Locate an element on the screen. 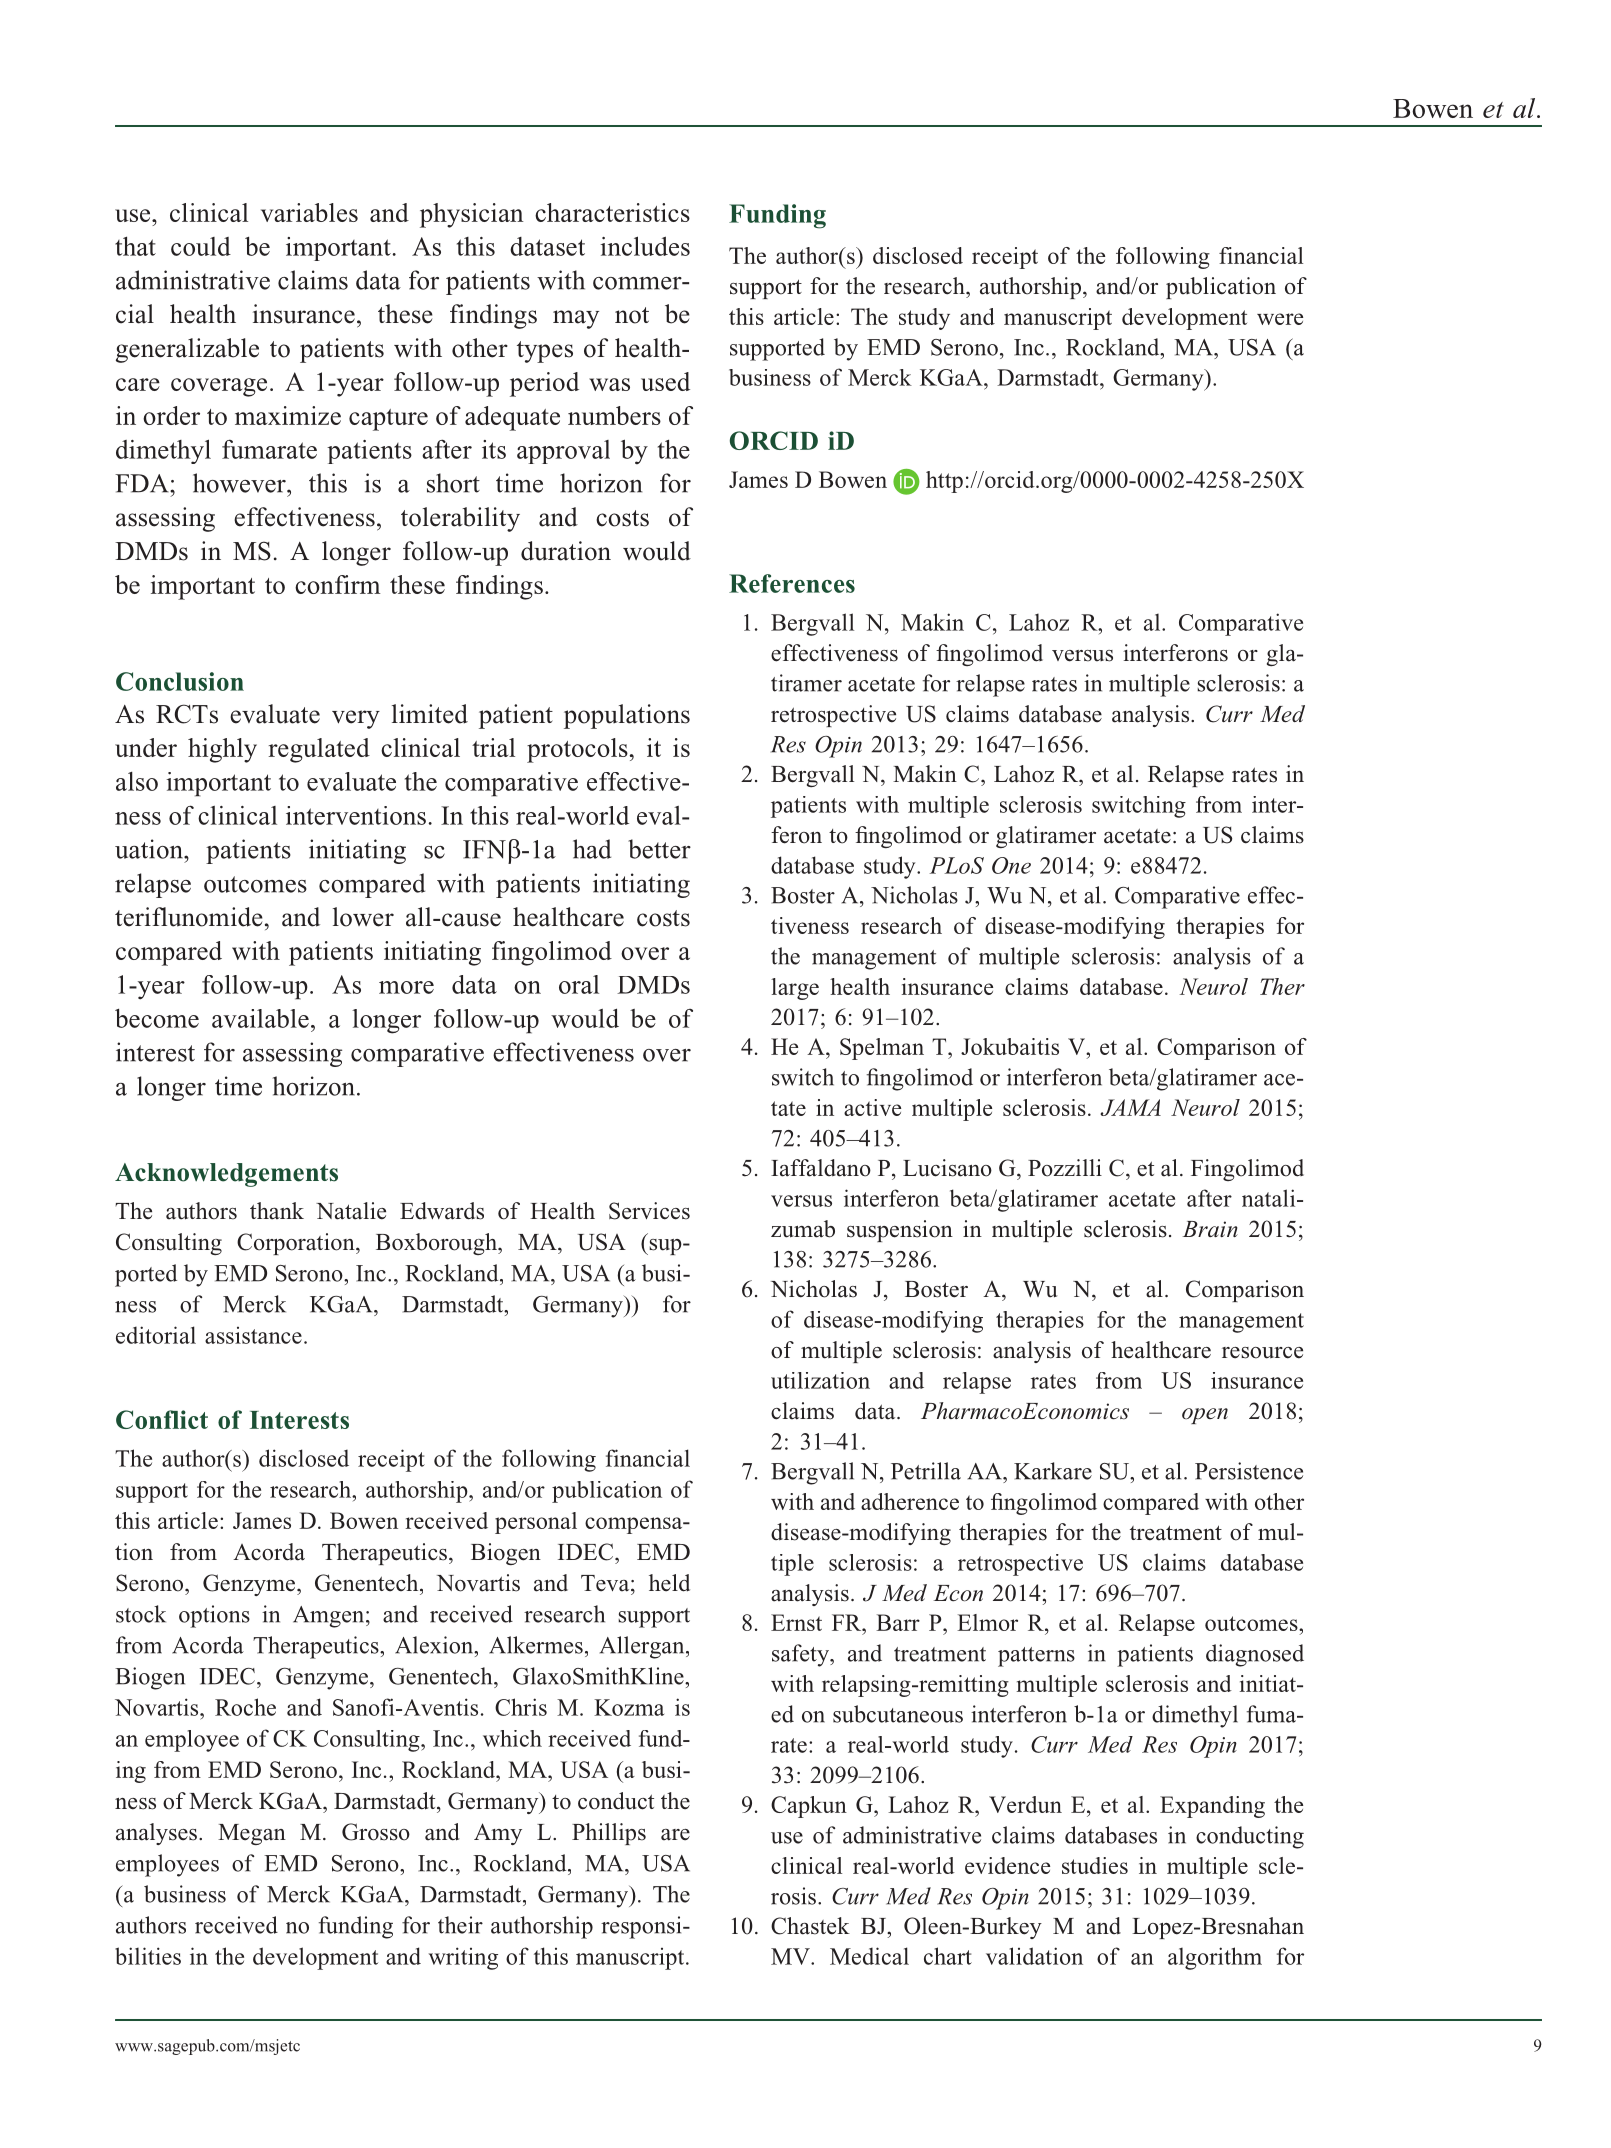 The image size is (1611, 2148). Services is located at coordinates (649, 1211).
